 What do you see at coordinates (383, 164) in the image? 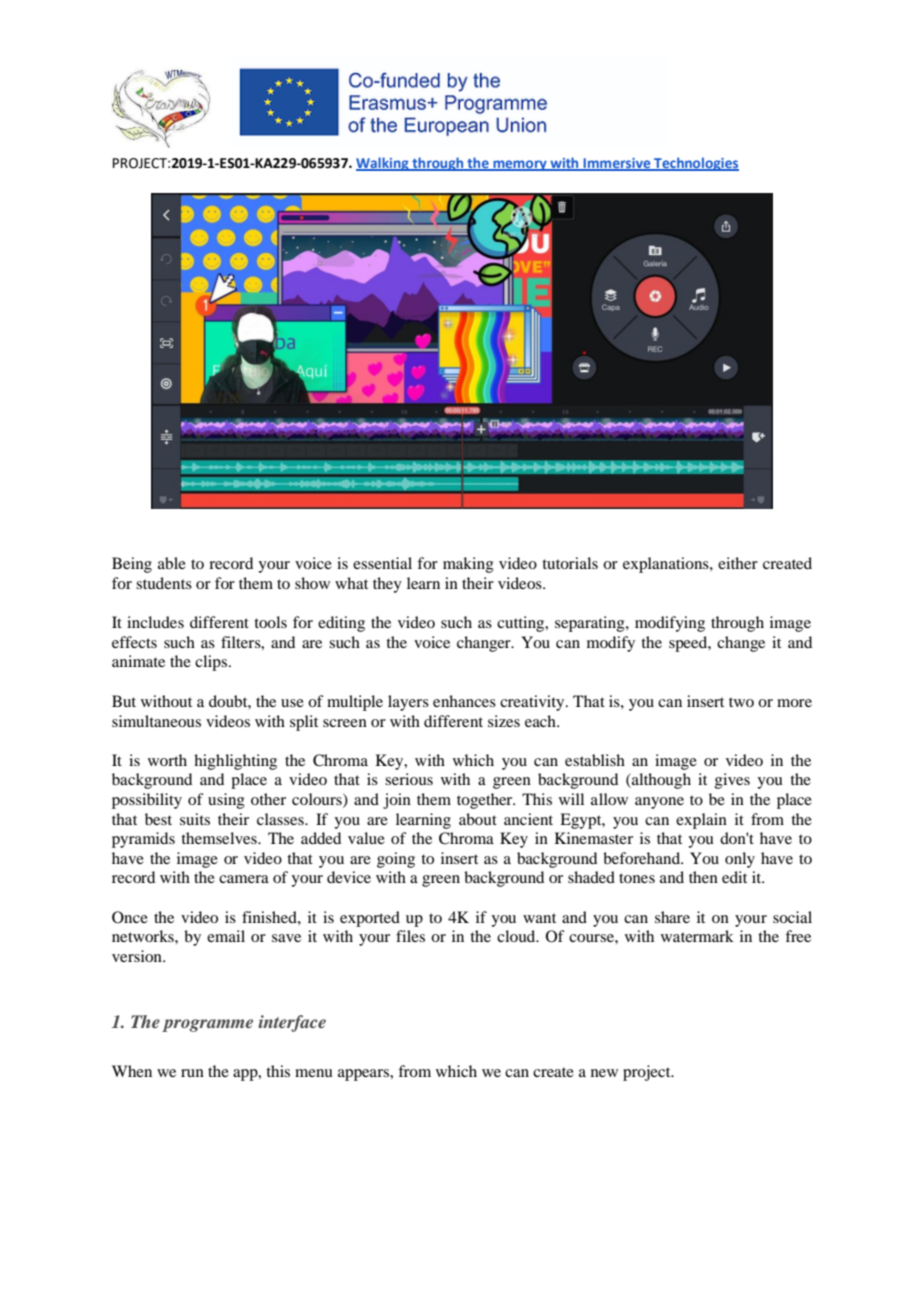
I see `Walking` at bounding box center [383, 164].
